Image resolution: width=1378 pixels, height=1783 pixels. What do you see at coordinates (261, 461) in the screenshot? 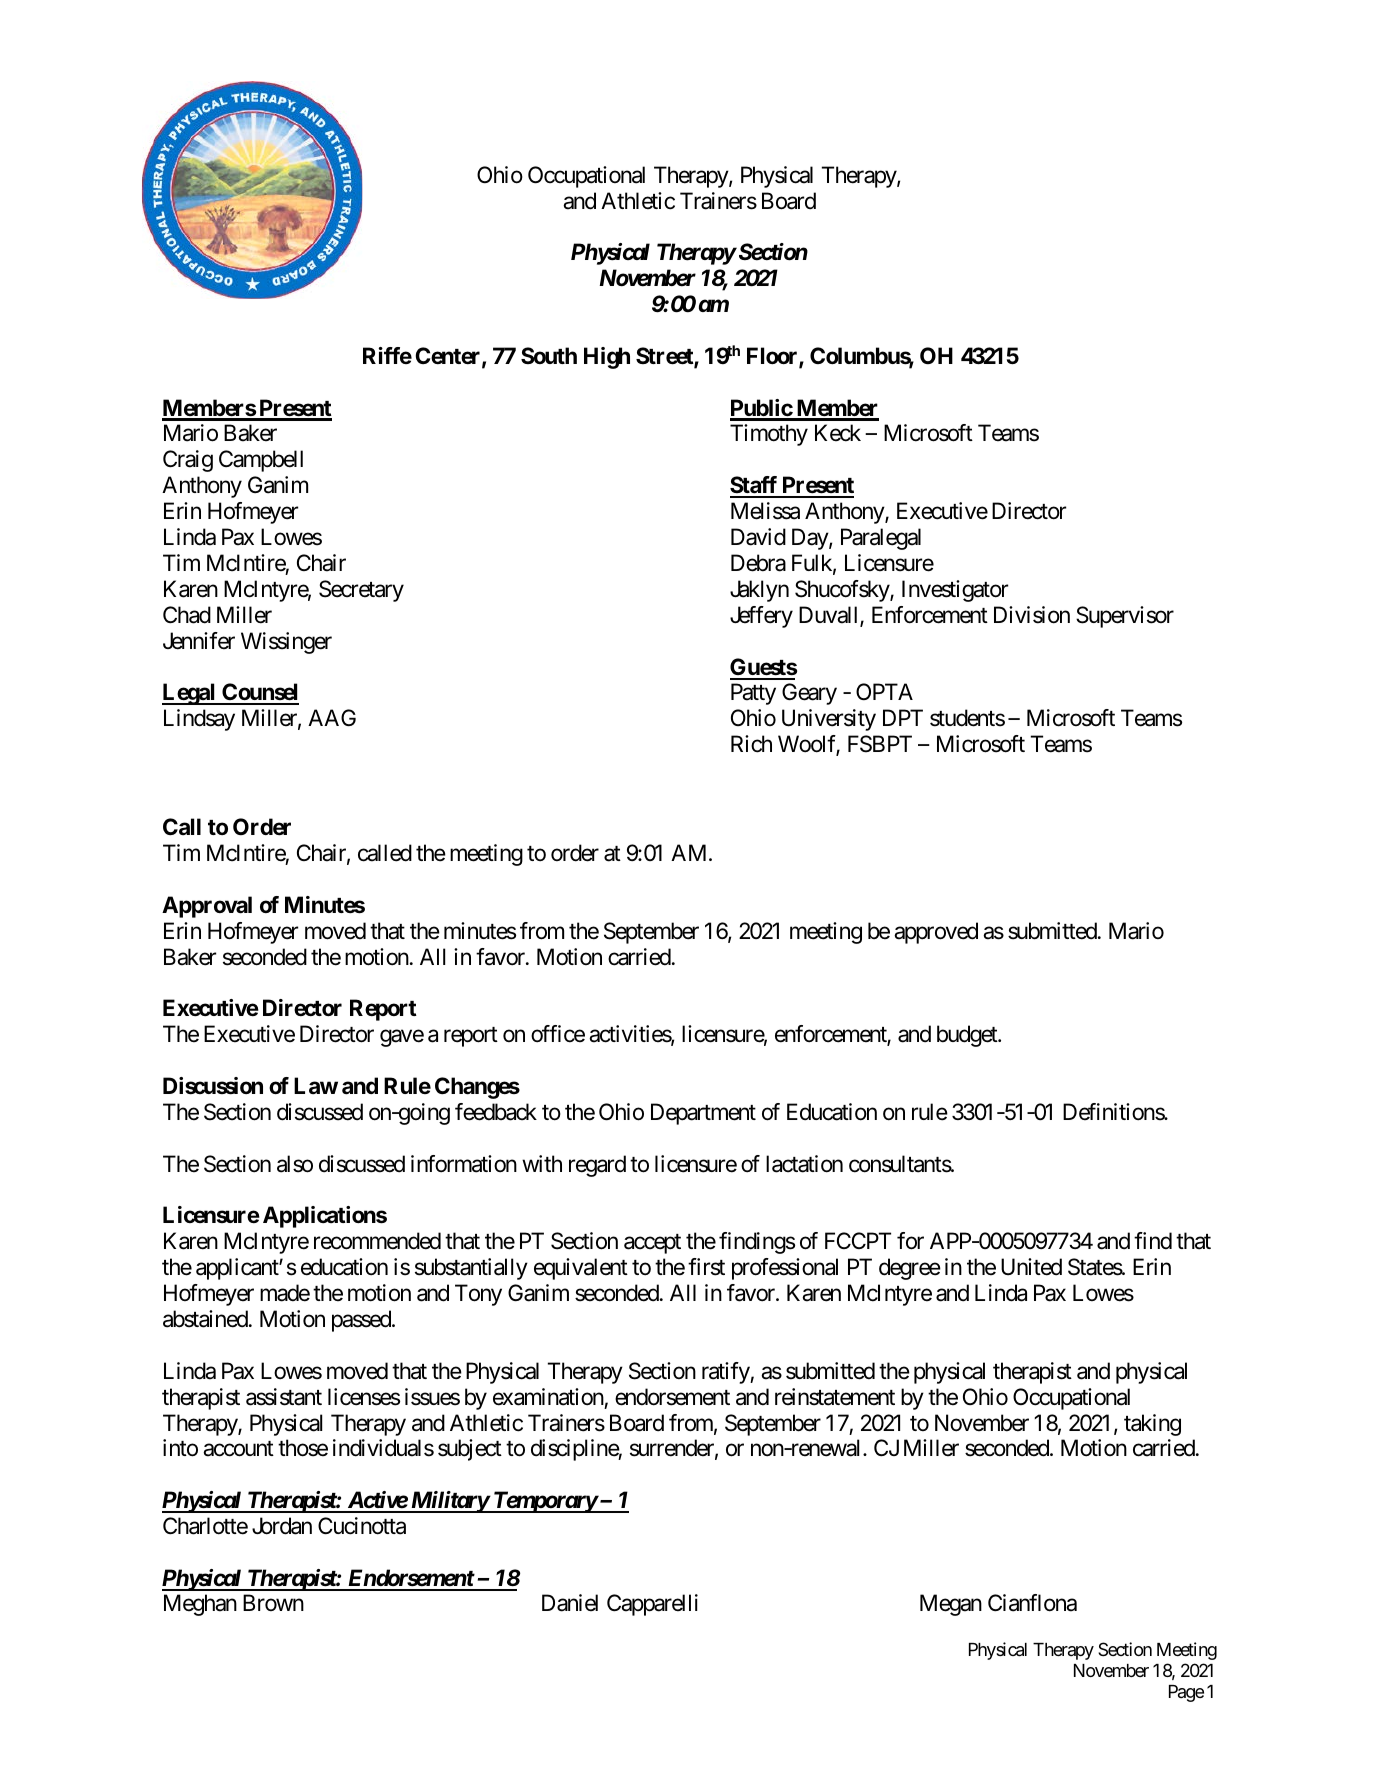
I see `Campbell` at bounding box center [261, 461].
